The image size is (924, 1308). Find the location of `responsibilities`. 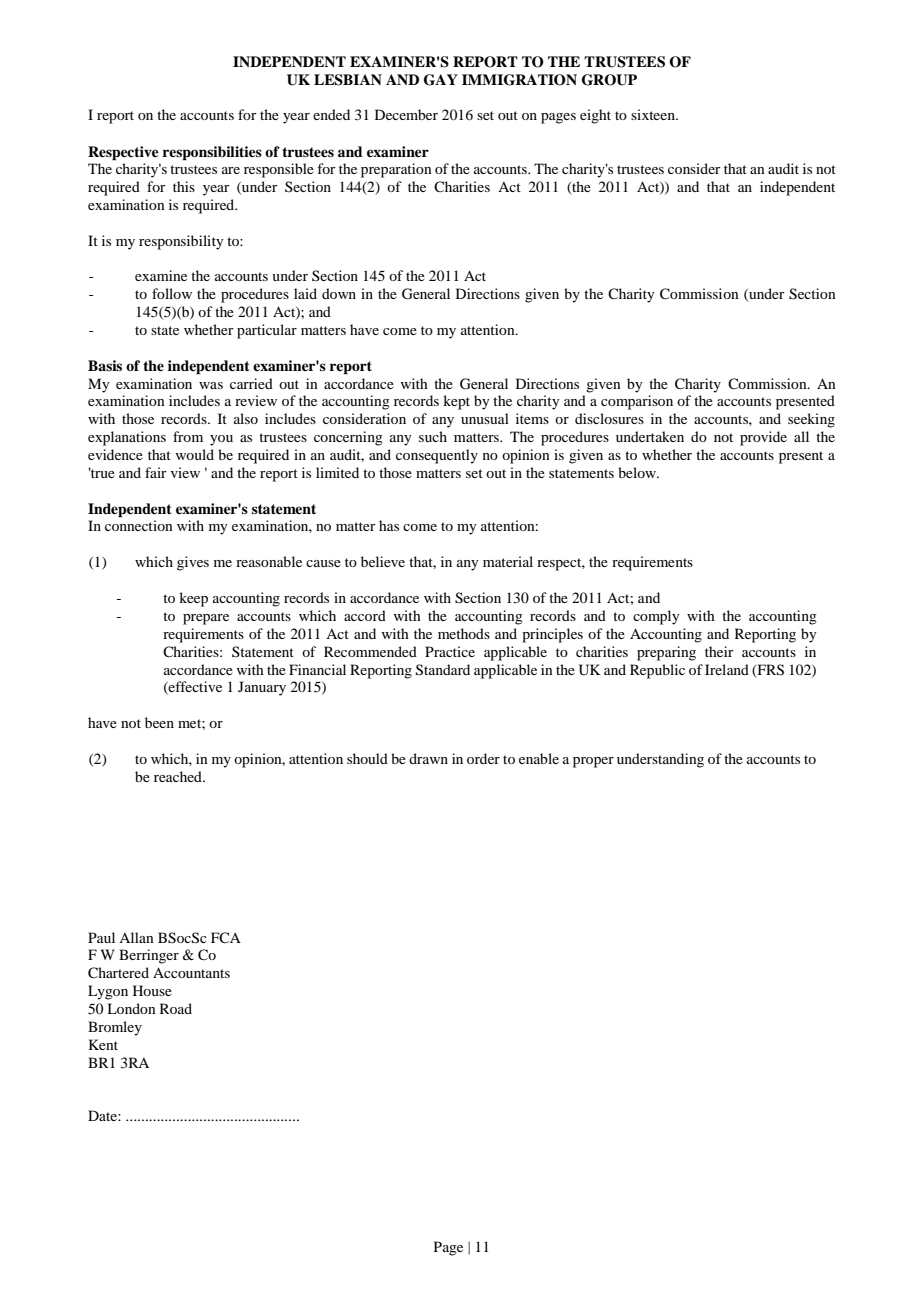

responsibilities is located at coordinates (212, 153).
